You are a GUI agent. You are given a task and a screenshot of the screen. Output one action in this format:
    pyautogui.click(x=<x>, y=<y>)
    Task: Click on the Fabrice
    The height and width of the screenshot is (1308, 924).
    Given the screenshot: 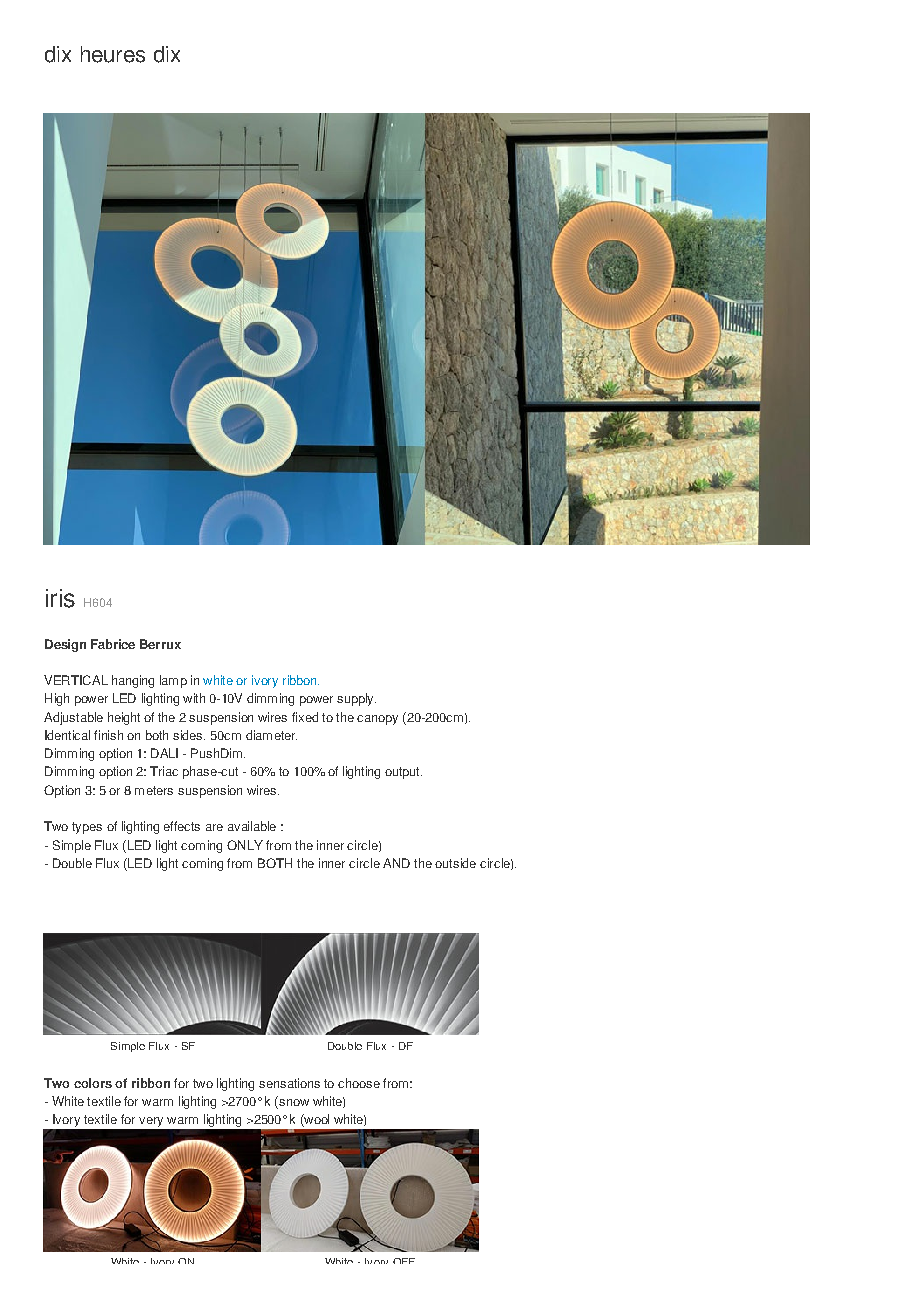 What is the action you would take?
    pyautogui.click(x=113, y=644)
